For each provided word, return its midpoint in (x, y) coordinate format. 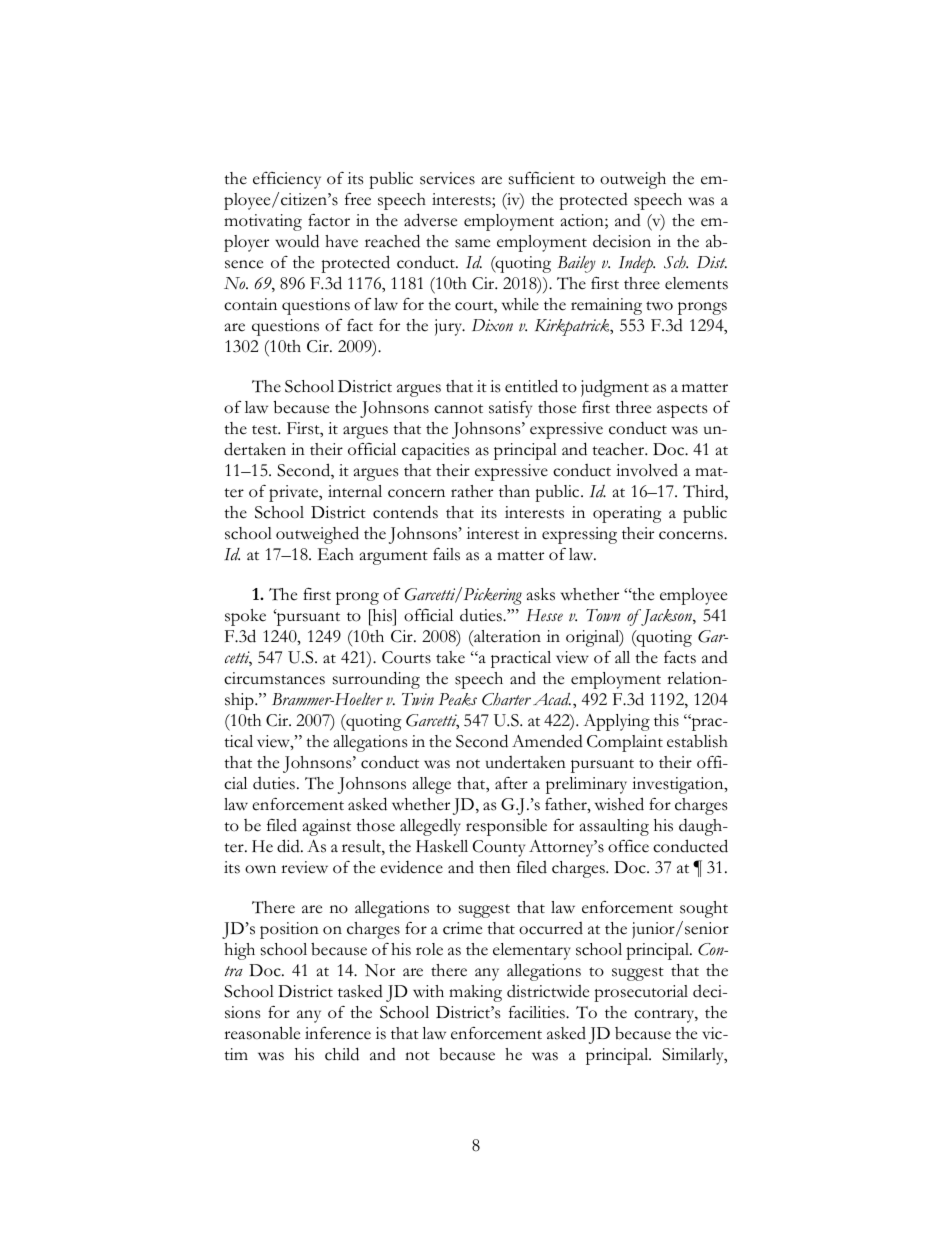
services (447, 178)
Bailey (577, 264)
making (475, 993)
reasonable (262, 1033)
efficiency (287, 180)
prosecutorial (641, 993)
